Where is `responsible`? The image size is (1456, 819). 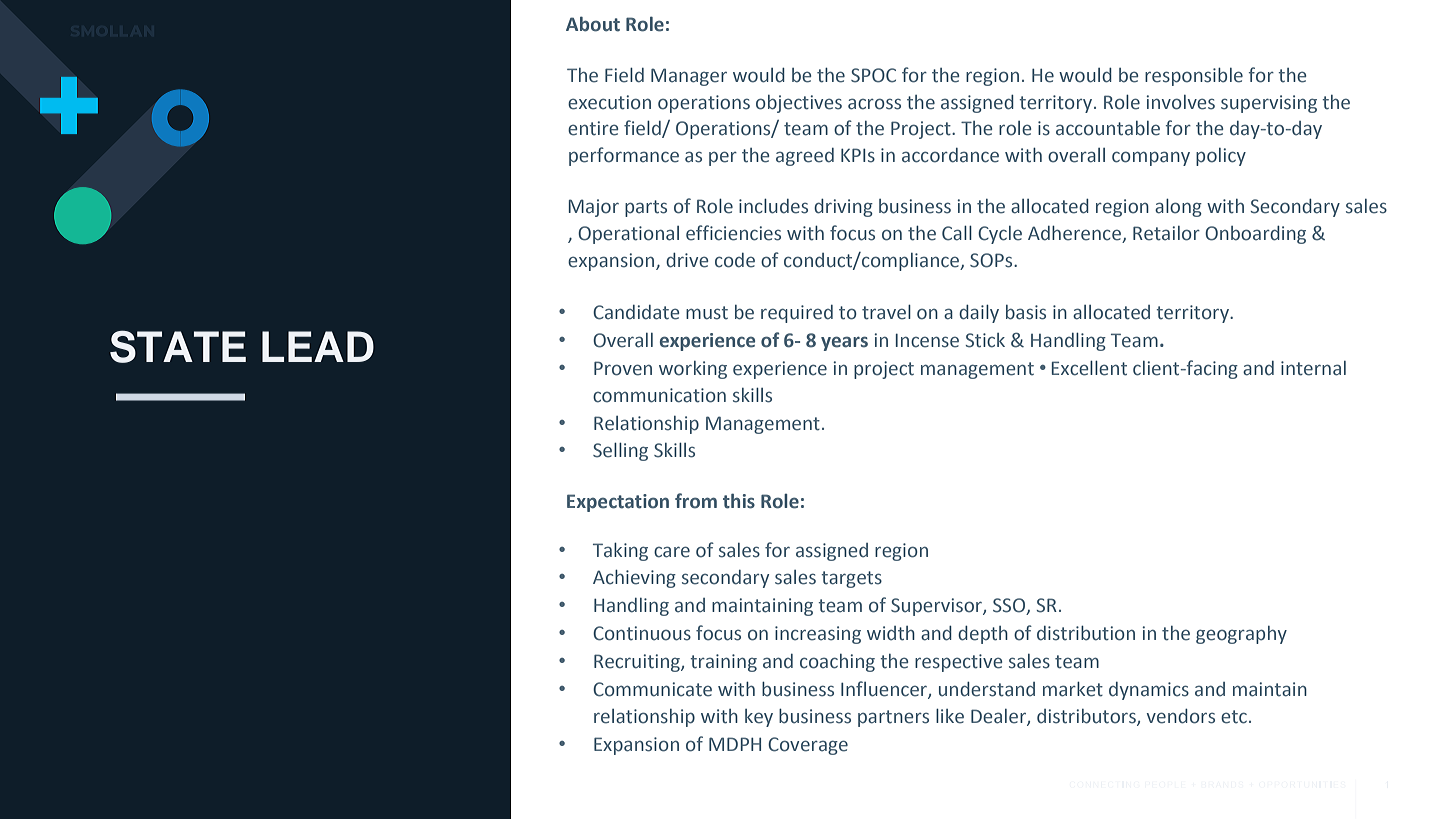
responsible is located at coordinates (1194, 77).
